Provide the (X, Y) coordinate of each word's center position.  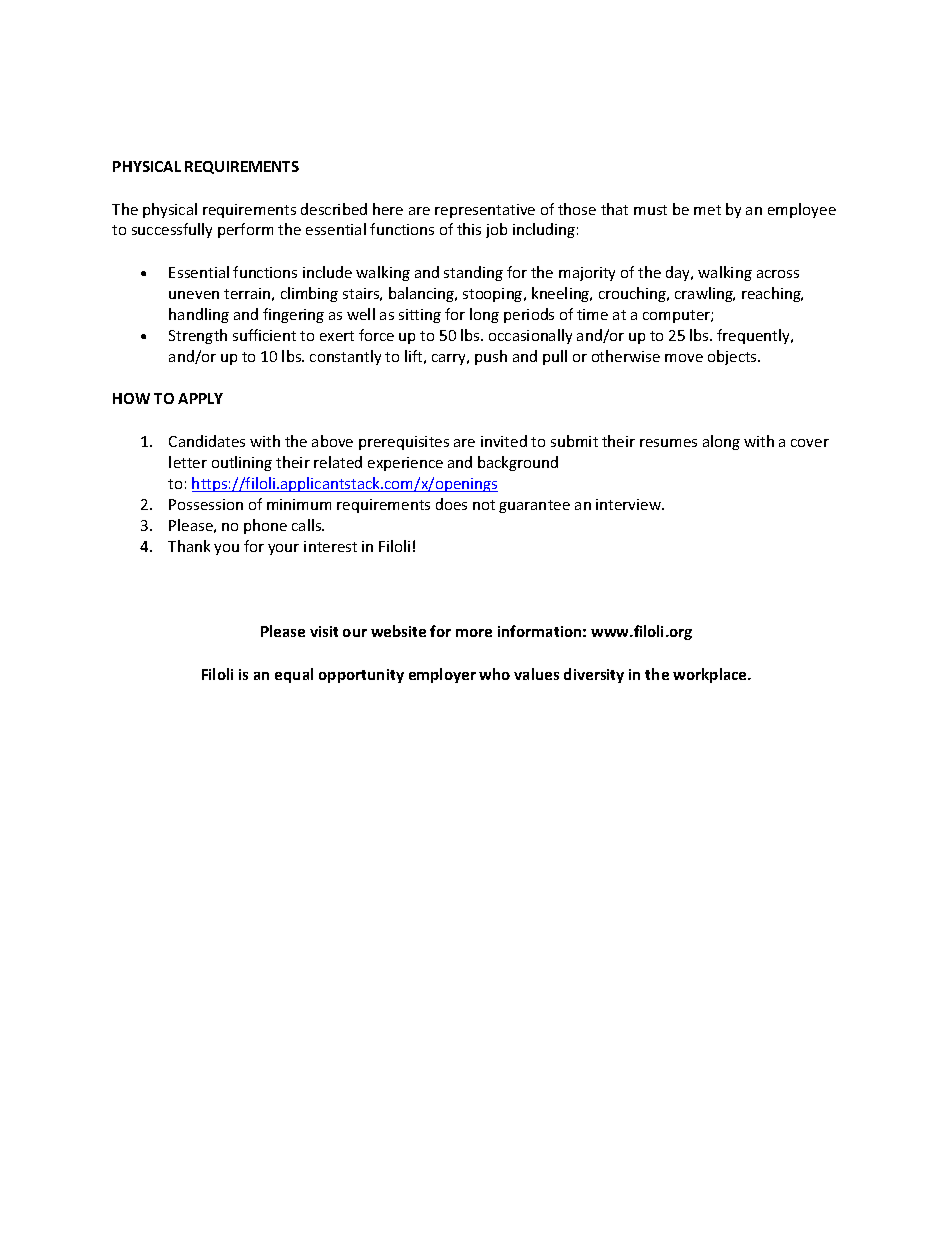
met (707, 210)
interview (630, 504)
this (469, 229)
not (484, 505)
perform (245, 230)
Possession (206, 504)
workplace (711, 675)
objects (733, 357)
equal (294, 675)
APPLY (200, 398)
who (494, 674)
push (491, 357)
